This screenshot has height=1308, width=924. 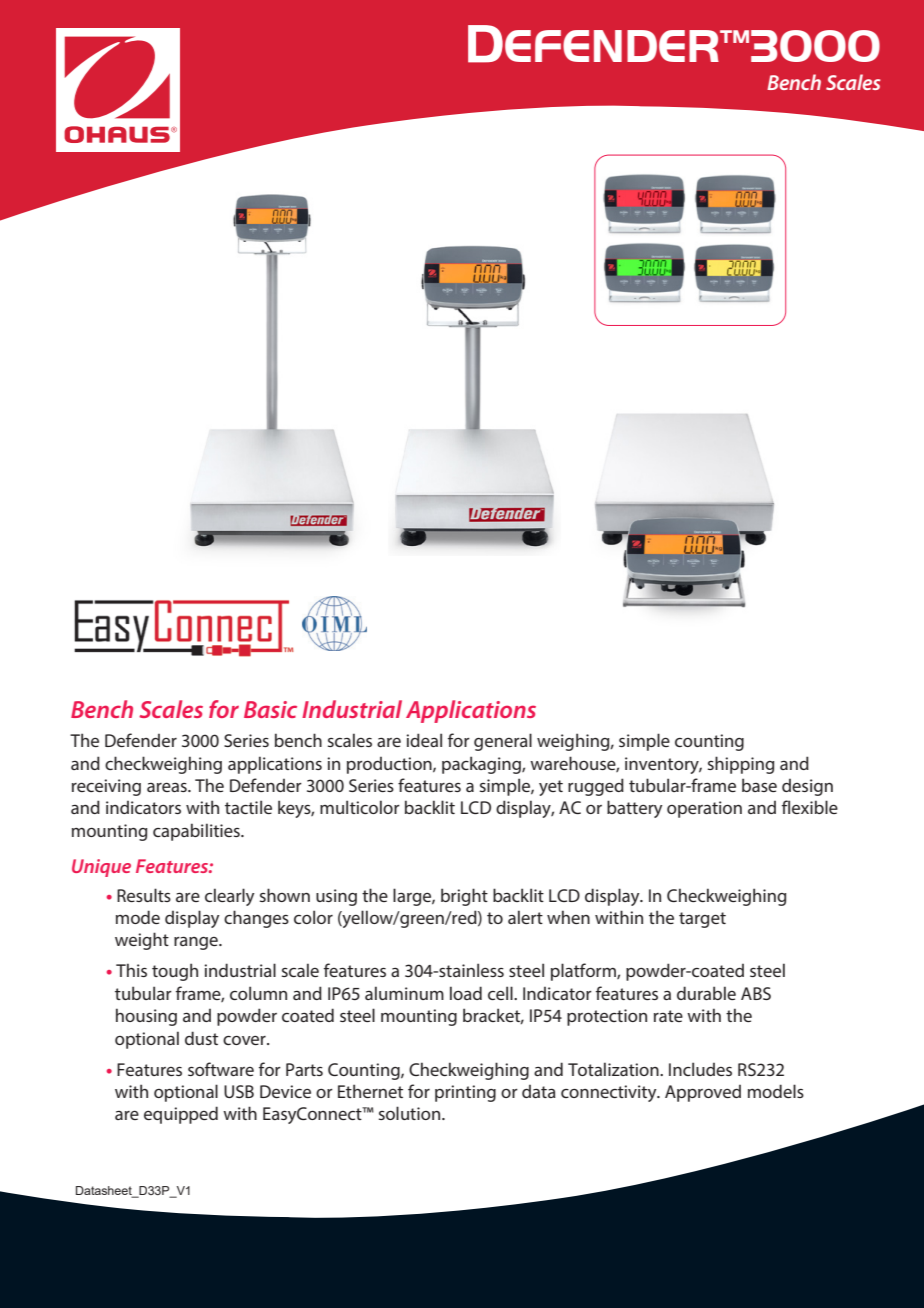 I want to click on equipped, so click(x=181, y=1115).
